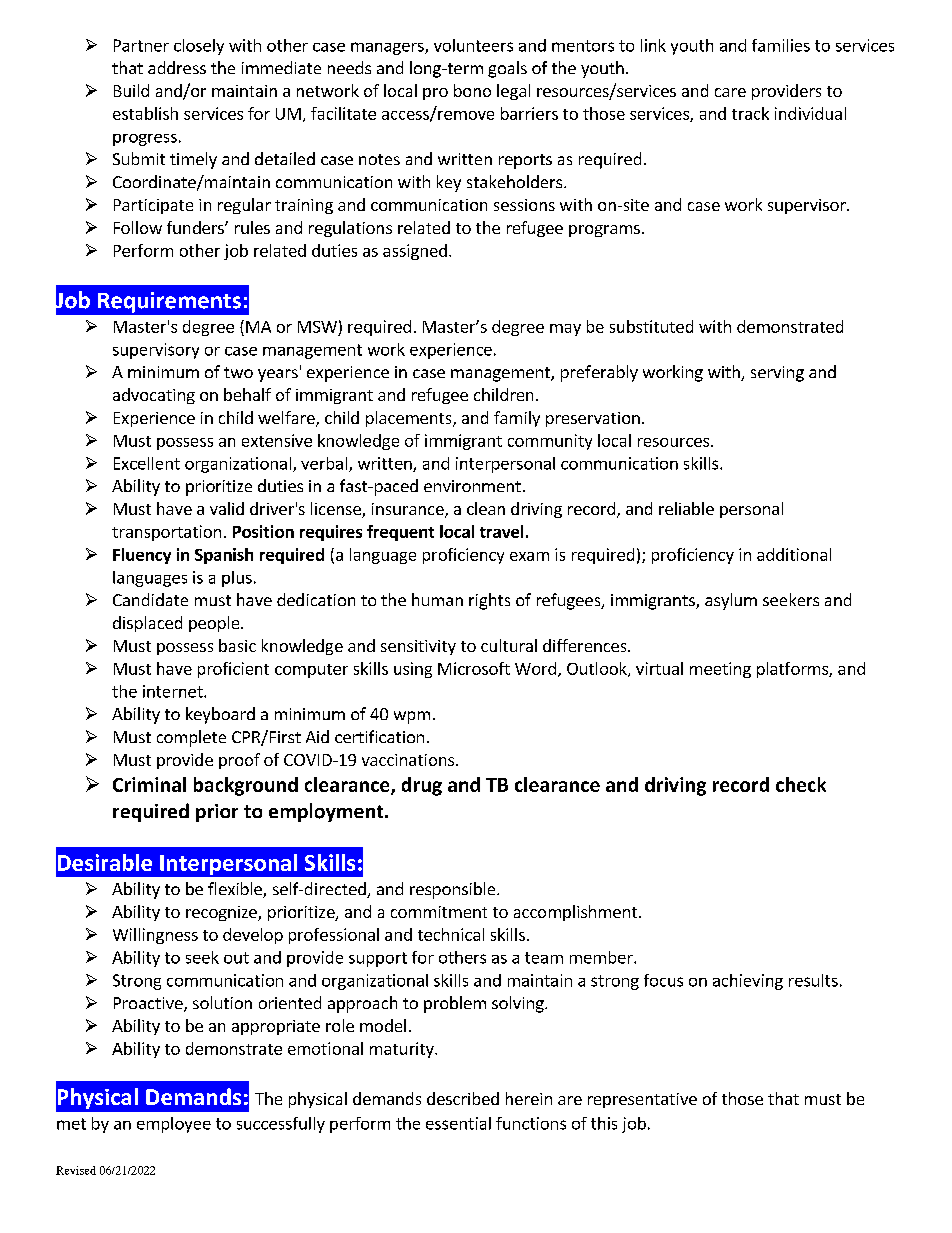 This screenshot has width=952, height=1233. Describe the element at coordinates (472, 90) in the screenshot. I see `bono` at that location.
